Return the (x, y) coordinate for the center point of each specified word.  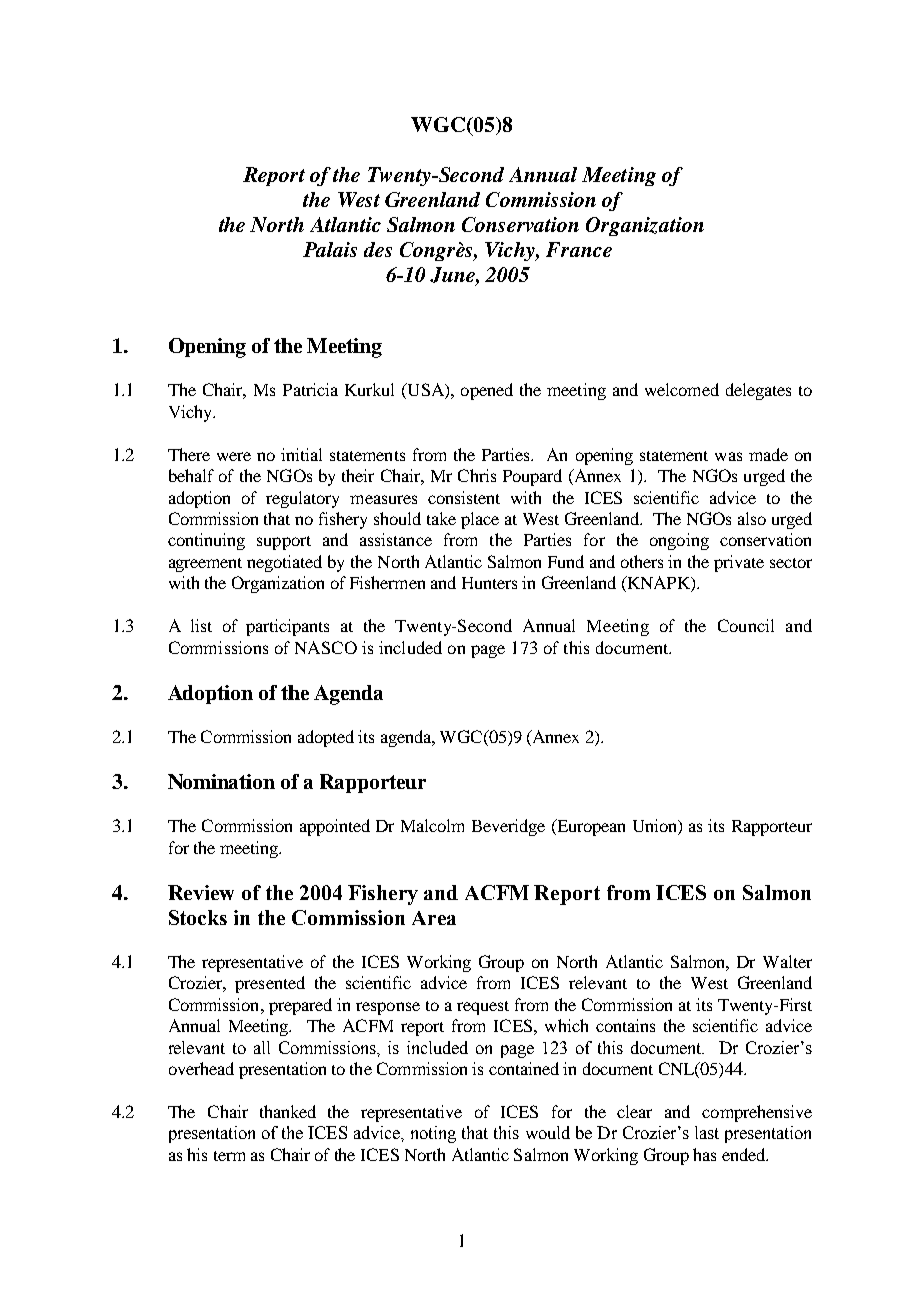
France (579, 249)
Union (656, 827)
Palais (330, 249)
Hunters (489, 583)
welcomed (682, 389)
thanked (288, 1111)
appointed (335, 827)
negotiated (284, 563)
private (739, 563)
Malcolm (432, 825)
